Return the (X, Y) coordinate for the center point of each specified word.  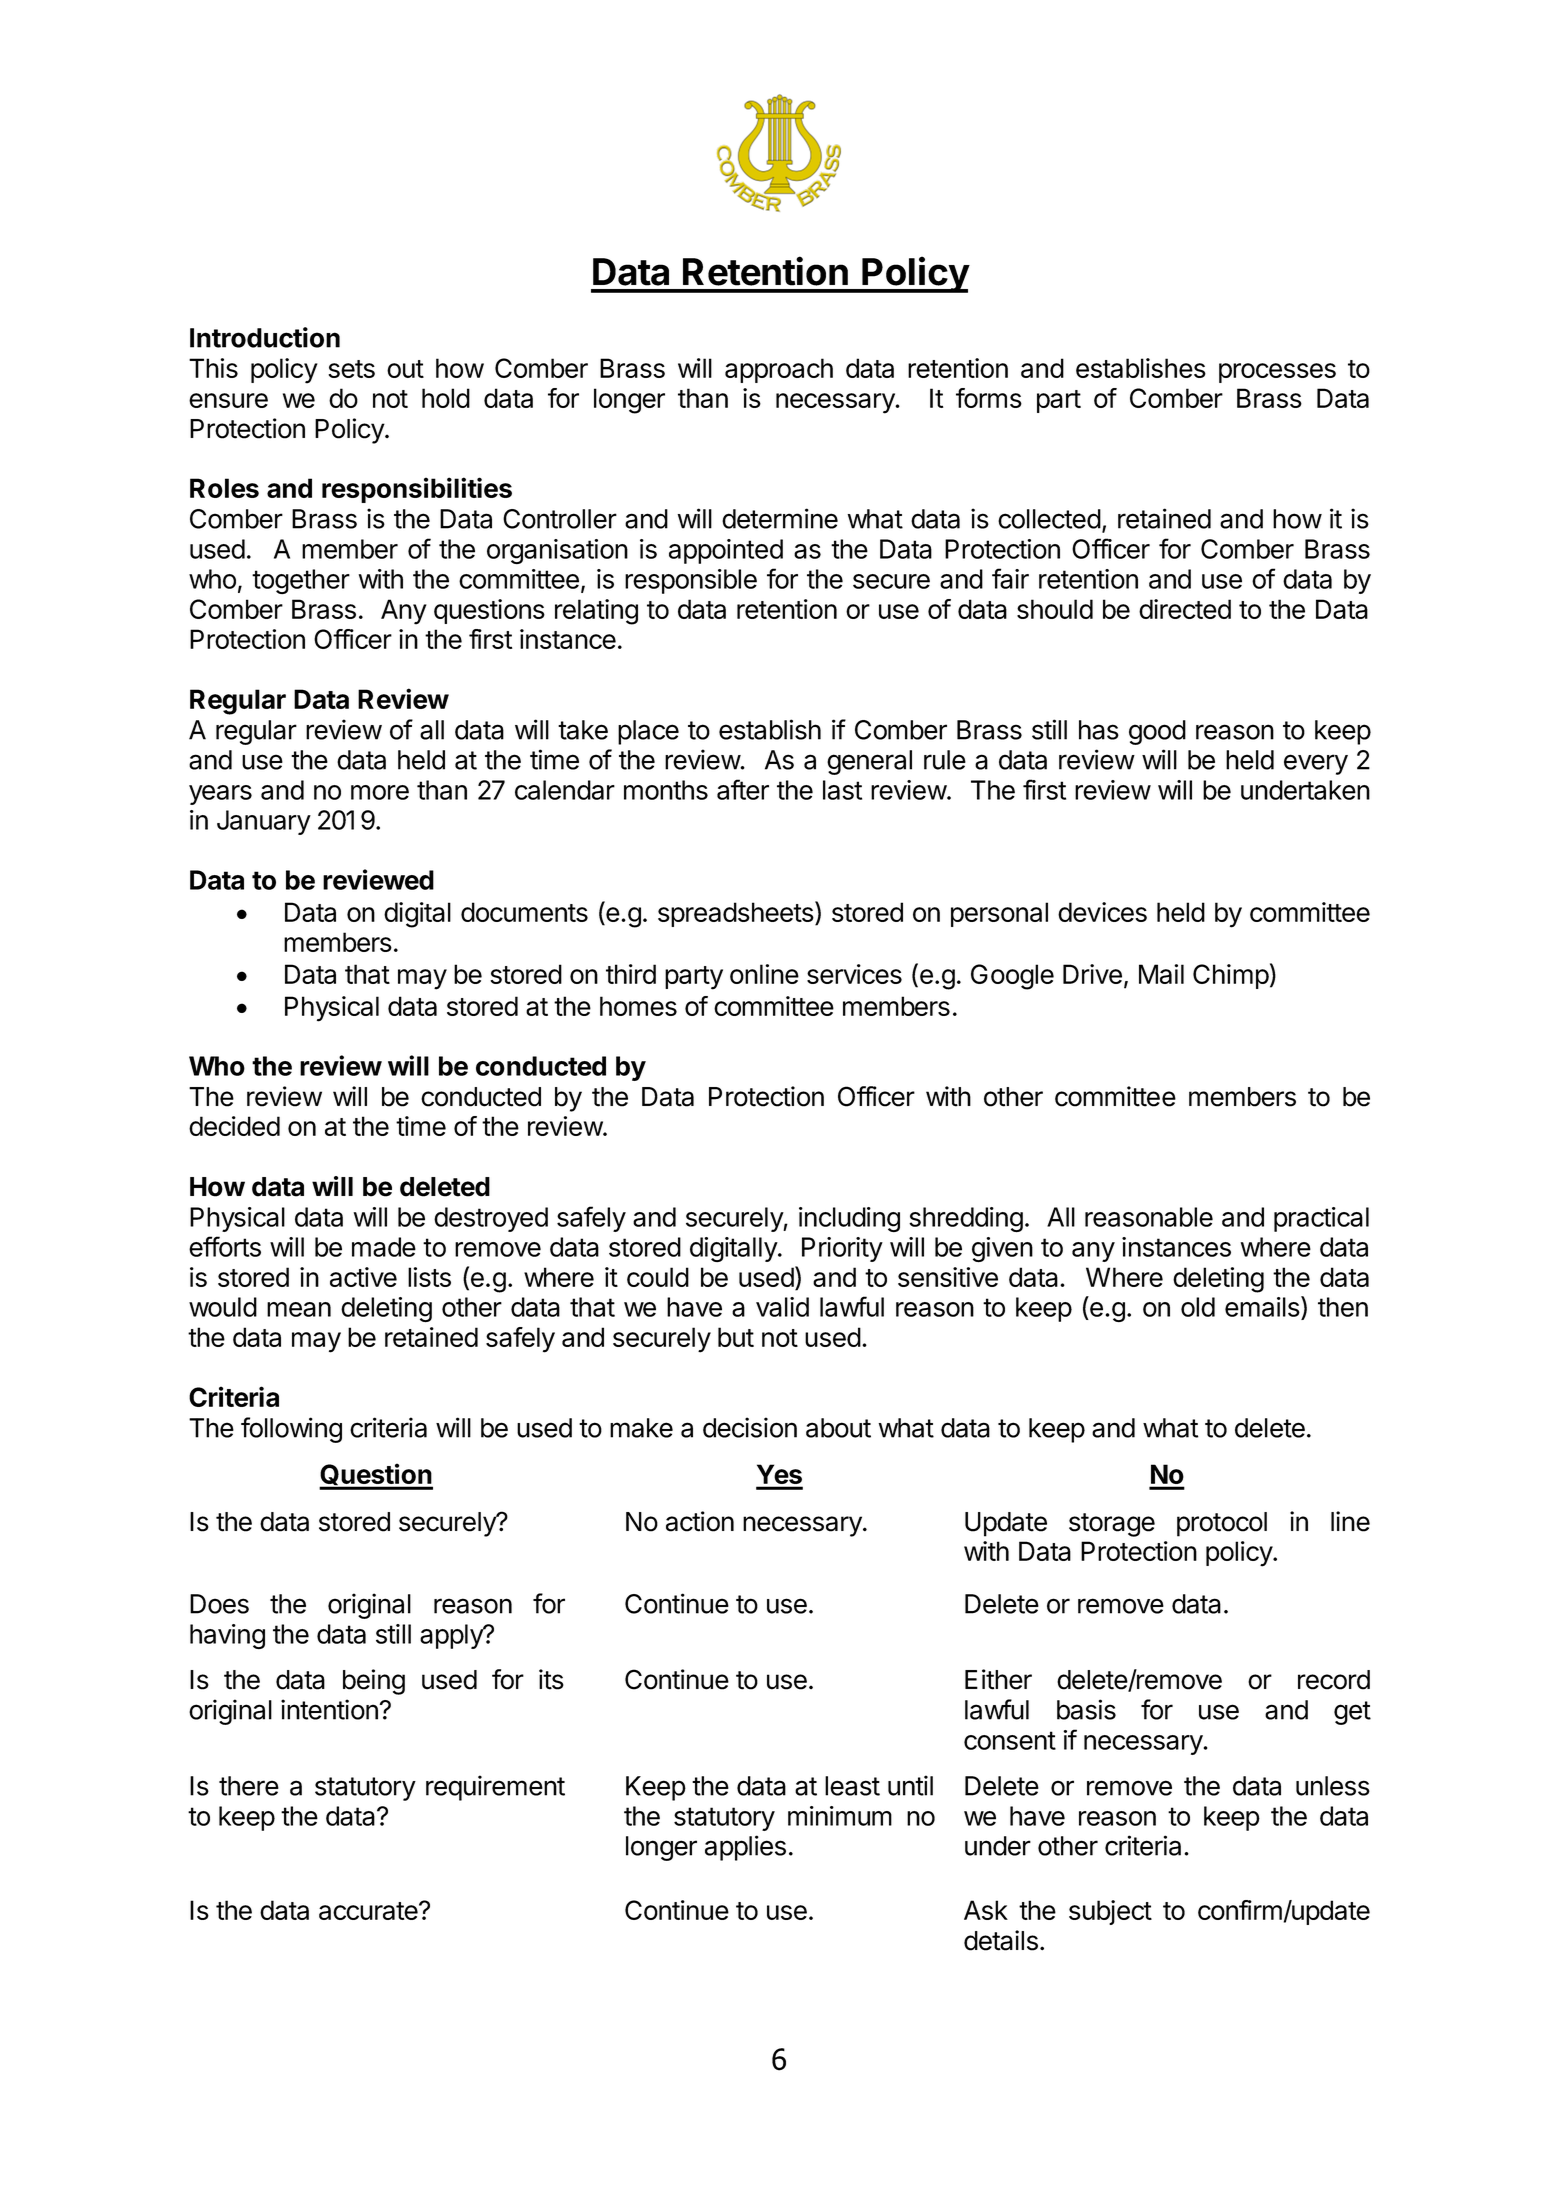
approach (779, 370)
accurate (369, 1911)
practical (1321, 1219)
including (849, 1219)
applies (745, 1848)
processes (1277, 373)
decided (234, 1126)
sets (351, 369)
